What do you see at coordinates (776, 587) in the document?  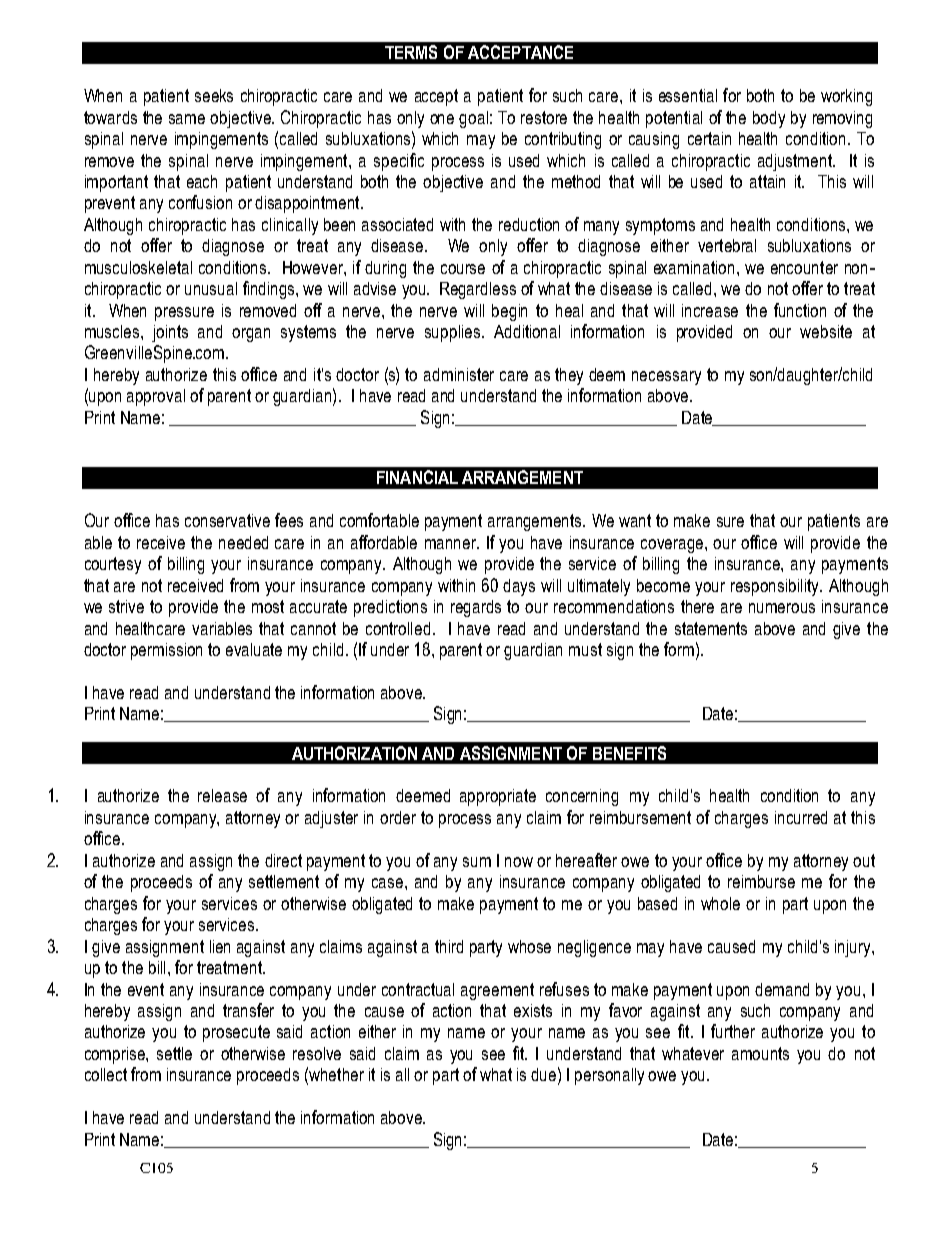 I see `responsibility` at bounding box center [776, 587].
